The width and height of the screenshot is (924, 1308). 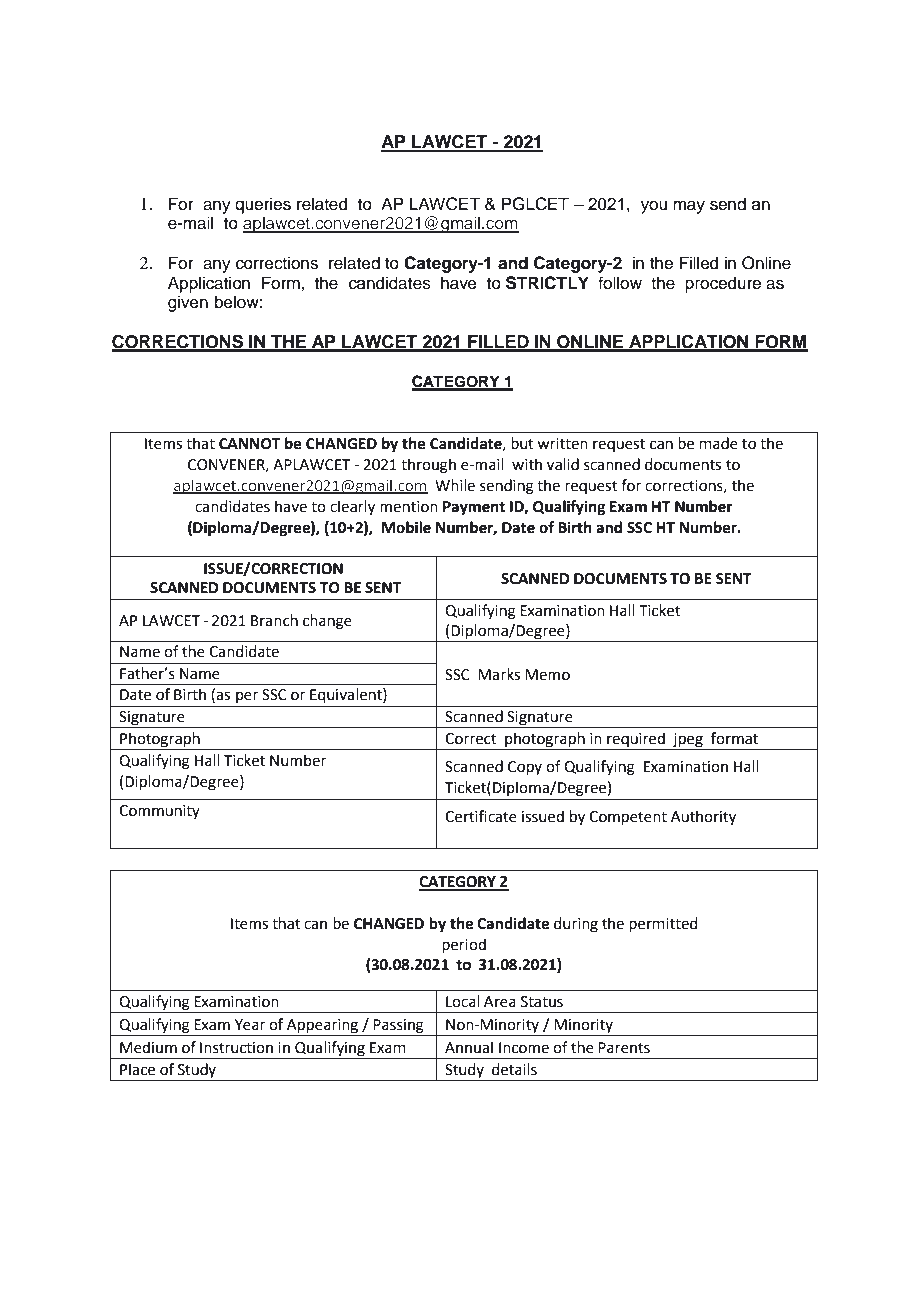 What do you see at coordinates (547, 283) in the screenshot?
I see `STRICTLY` at bounding box center [547, 283].
